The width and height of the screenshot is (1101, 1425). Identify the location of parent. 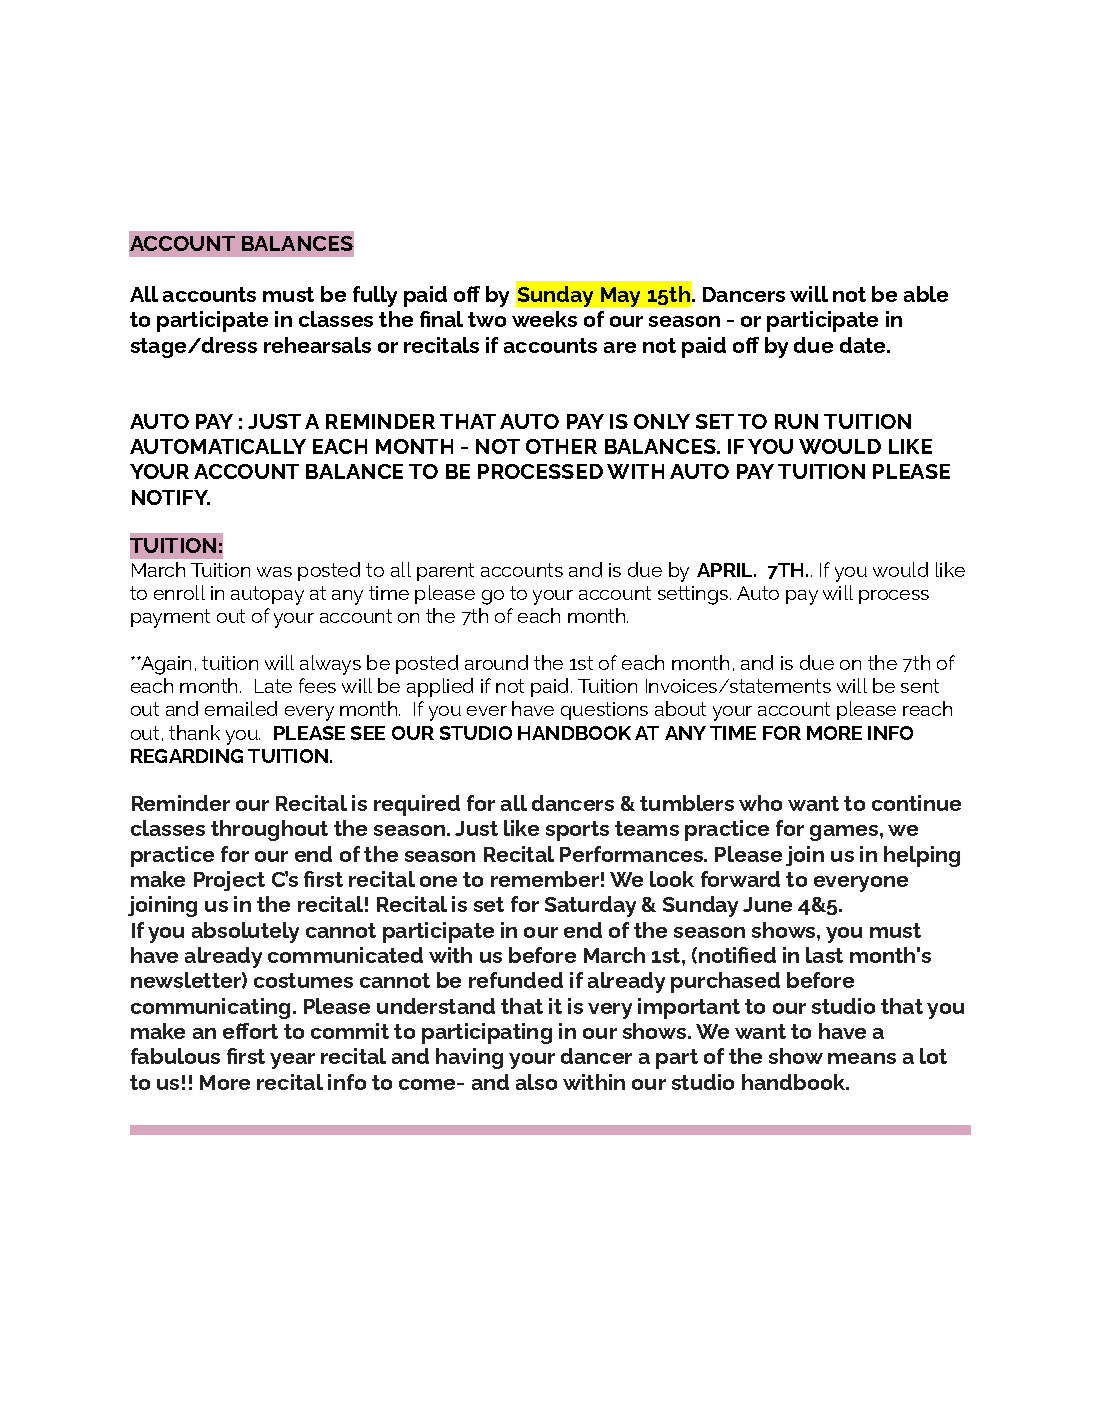
(445, 572).
